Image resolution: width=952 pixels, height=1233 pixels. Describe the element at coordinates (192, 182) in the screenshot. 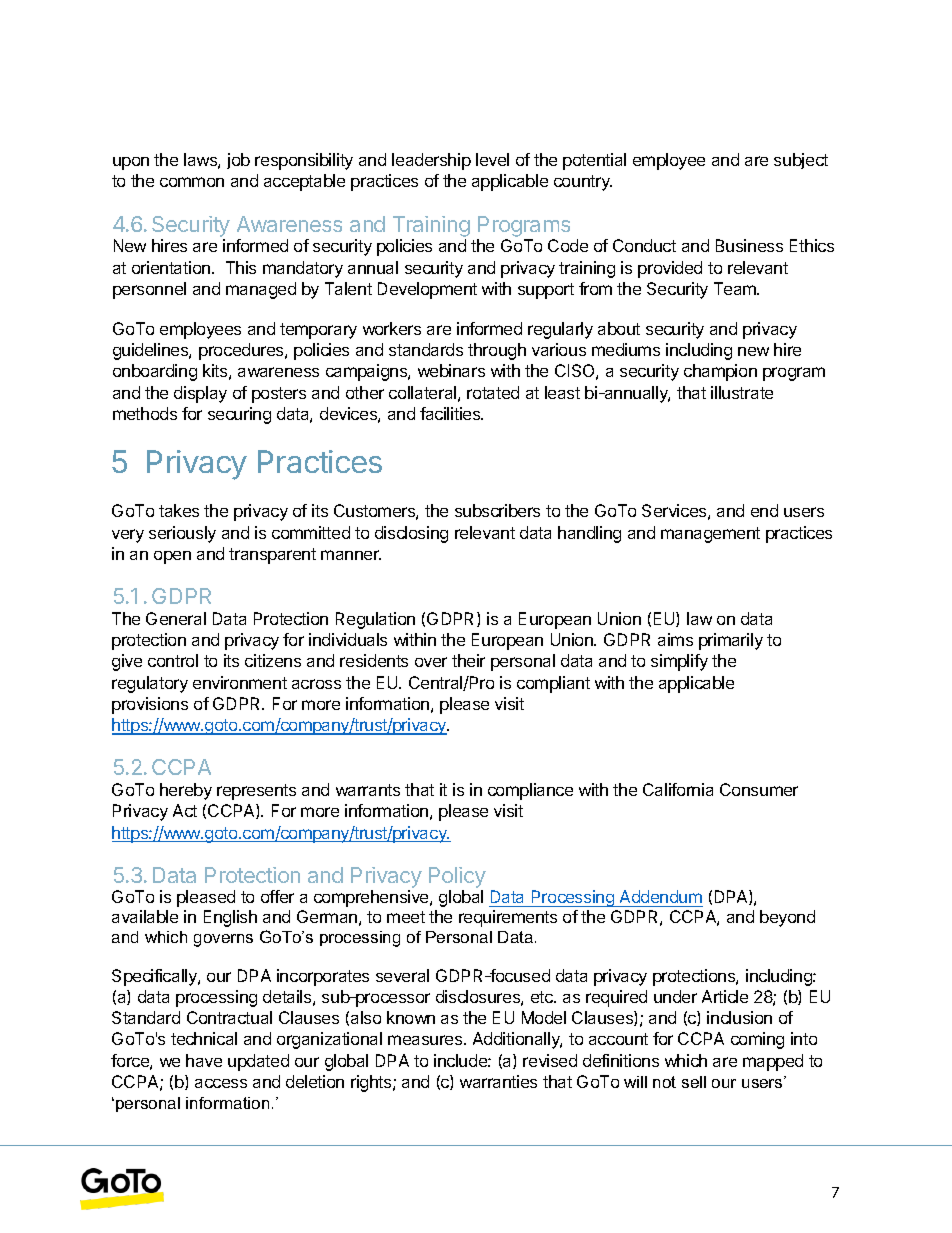

I see `common` at that location.
